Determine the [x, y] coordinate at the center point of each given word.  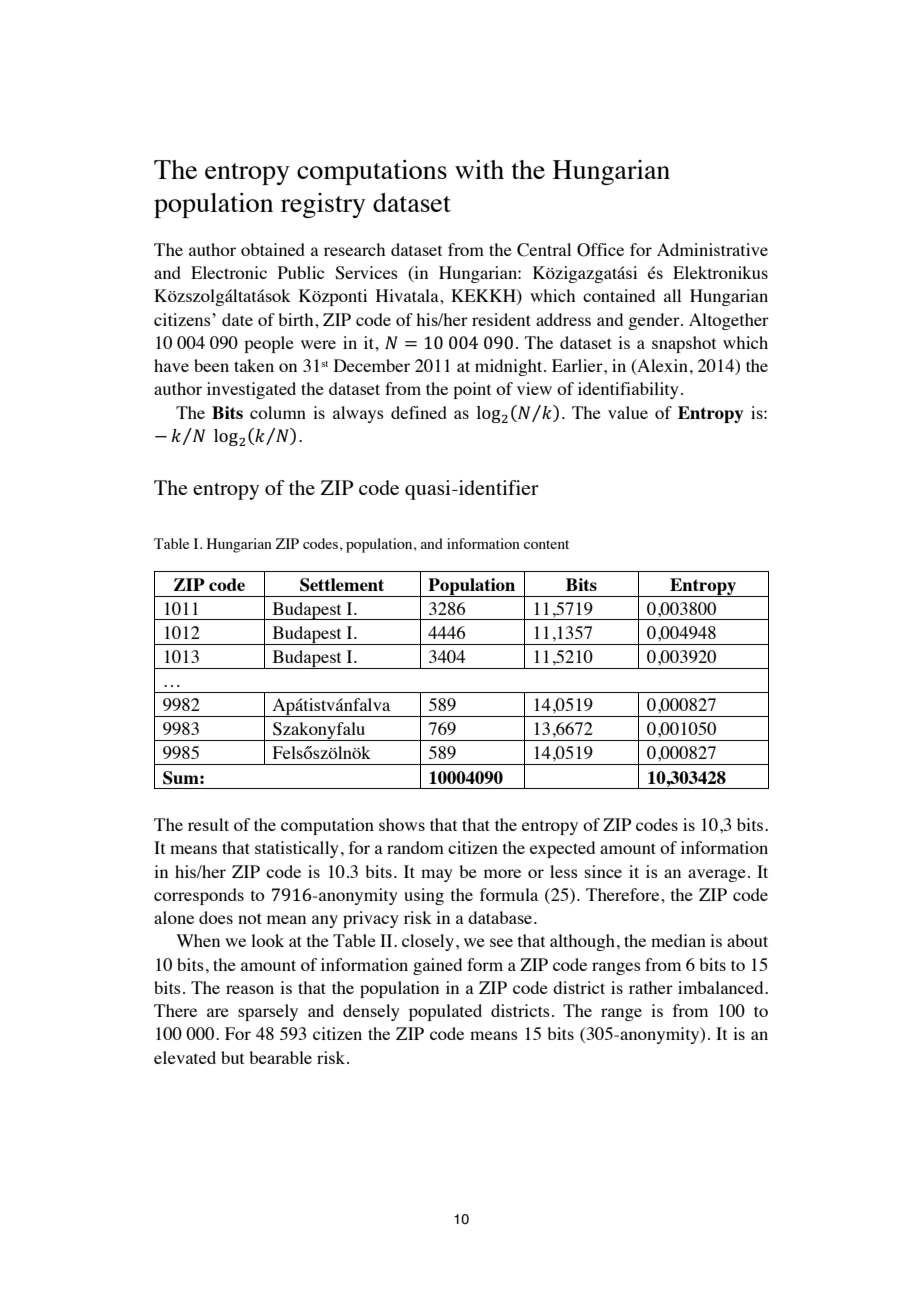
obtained [273, 249]
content [546, 544]
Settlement [342, 585]
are [218, 1012]
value [628, 412]
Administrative [712, 249]
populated [445, 1012]
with [479, 169]
